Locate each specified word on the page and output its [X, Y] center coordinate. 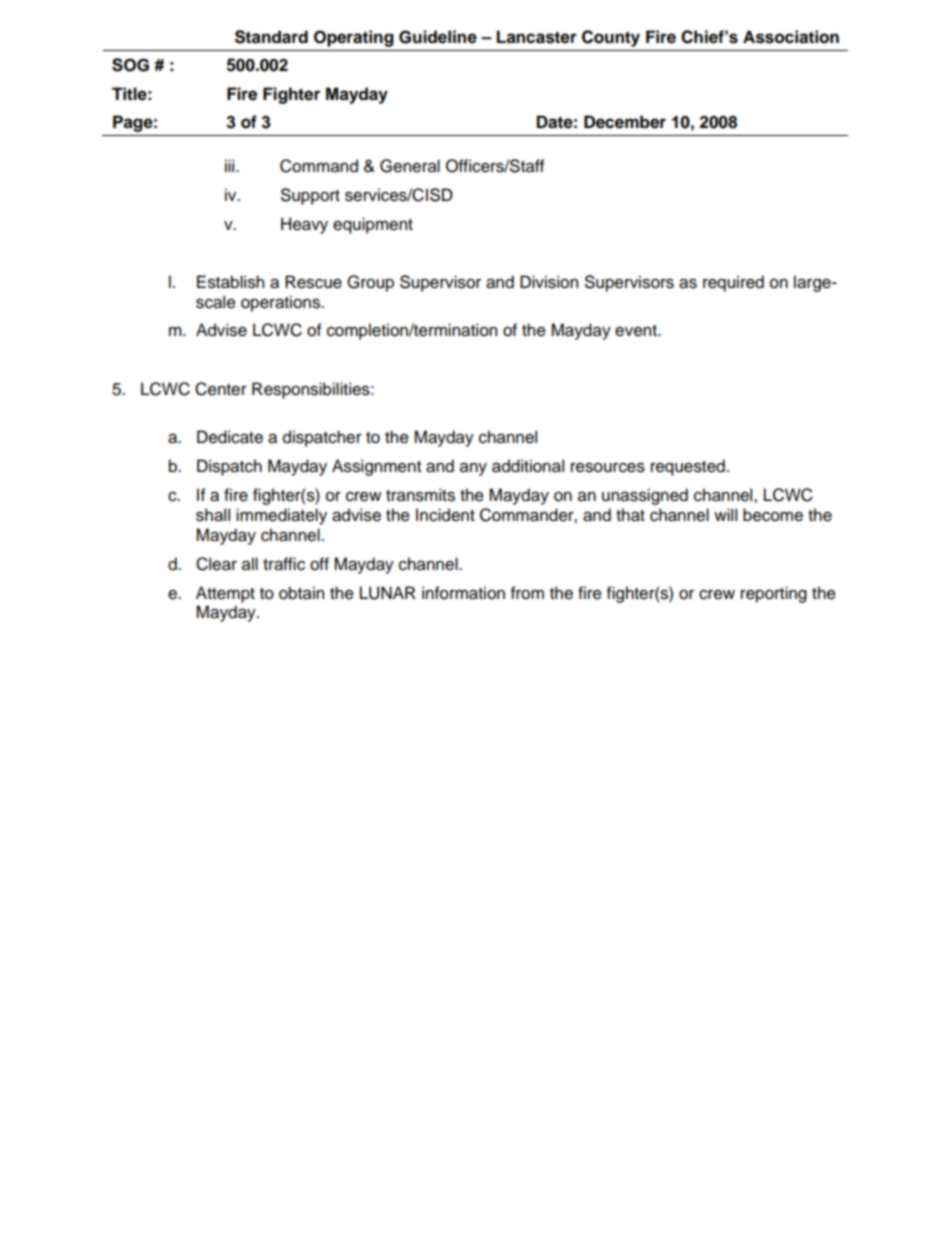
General [410, 166]
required [733, 283]
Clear [216, 564]
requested [688, 467]
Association [791, 37]
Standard [271, 37]
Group [370, 283]
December [625, 122]
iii [231, 165]
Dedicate [230, 437]
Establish [230, 282]
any [473, 469]
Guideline [438, 37]
